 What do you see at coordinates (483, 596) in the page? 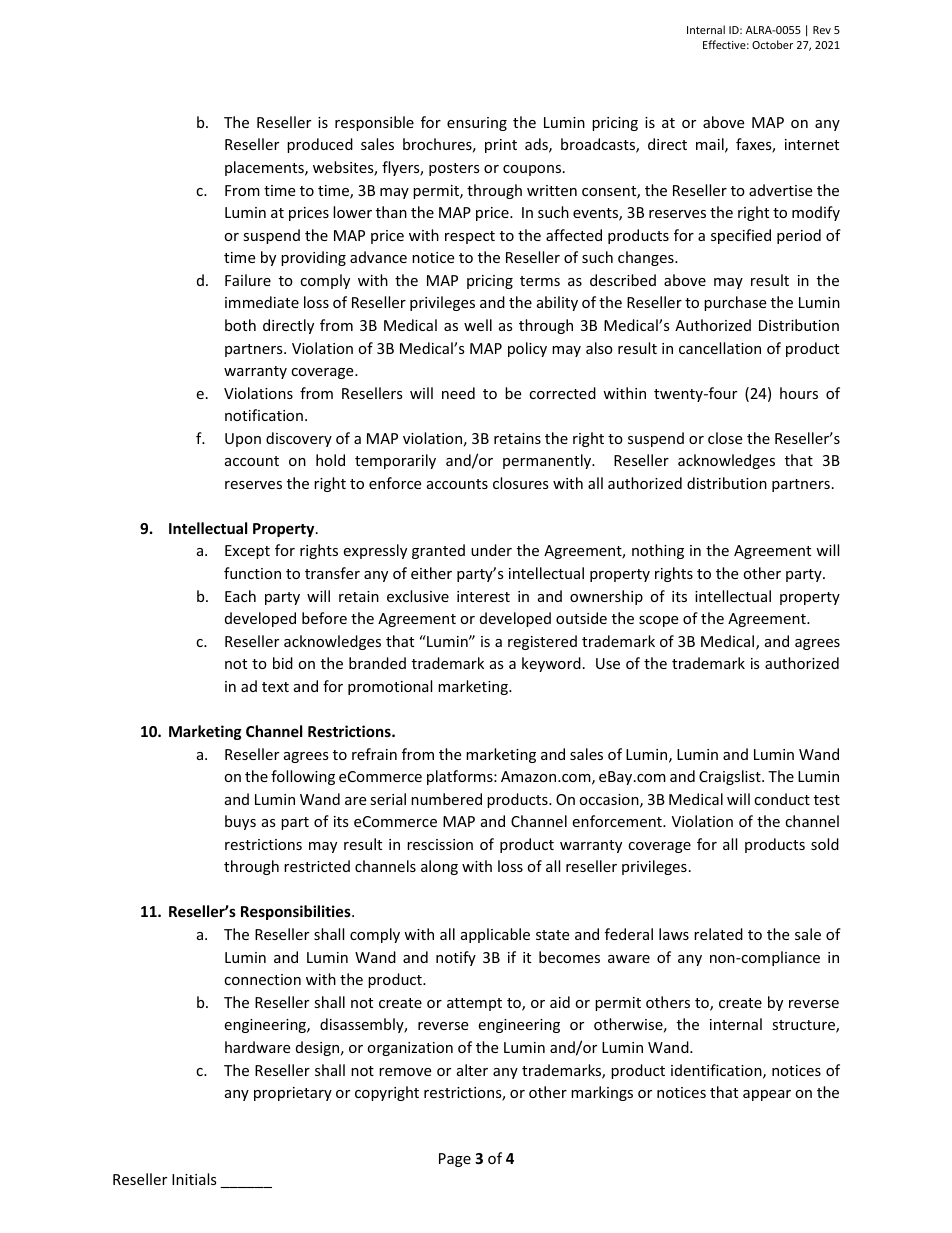
I see `interest` at bounding box center [483, 596].
